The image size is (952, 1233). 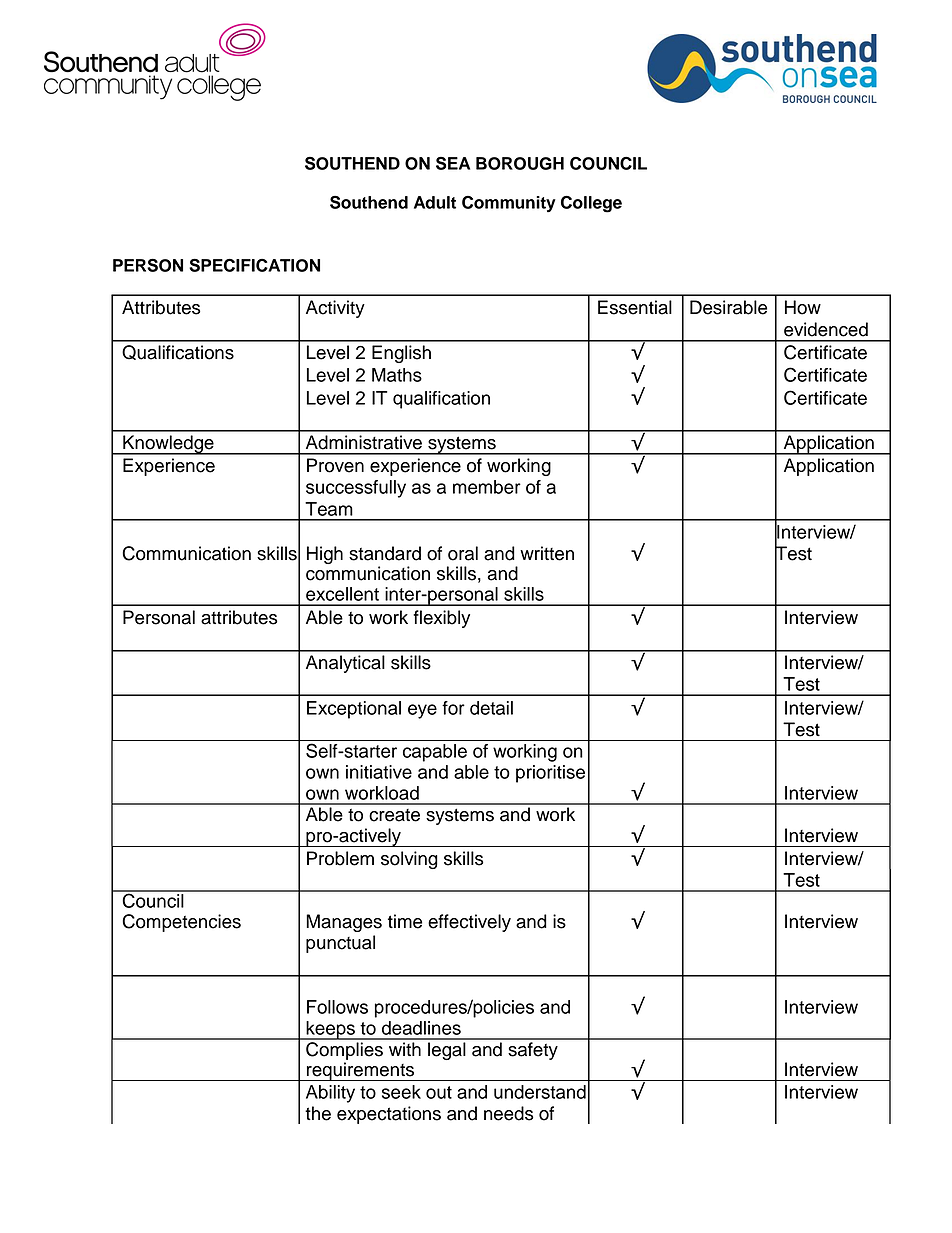 I want to click on Analytical, so click(x=345, y=664).
